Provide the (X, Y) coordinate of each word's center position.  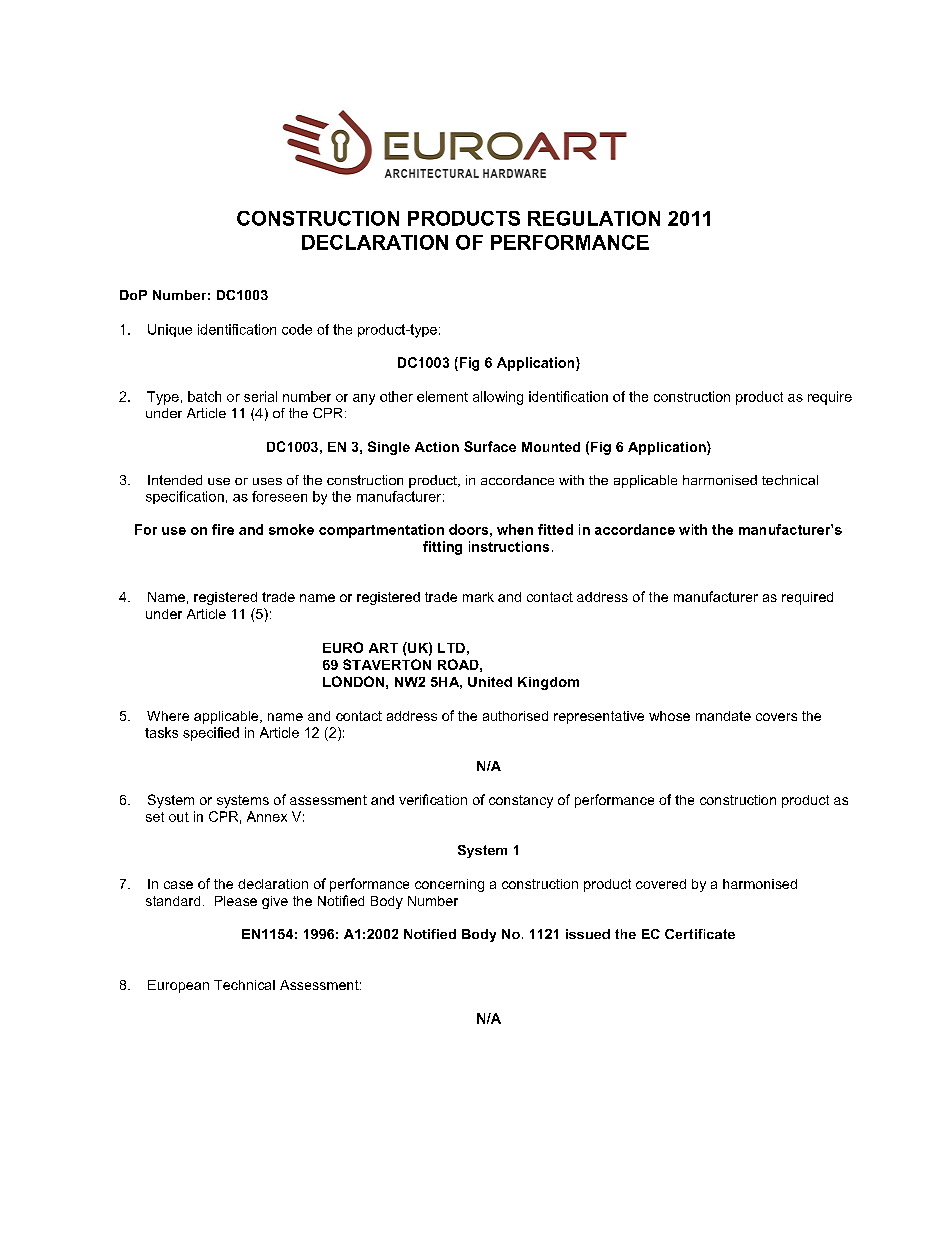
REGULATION (594, 218)
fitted (555, 529)
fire (223, 529)
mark (478, 597)
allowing (498, 398)
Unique (170, 330)
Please (236, 901)
